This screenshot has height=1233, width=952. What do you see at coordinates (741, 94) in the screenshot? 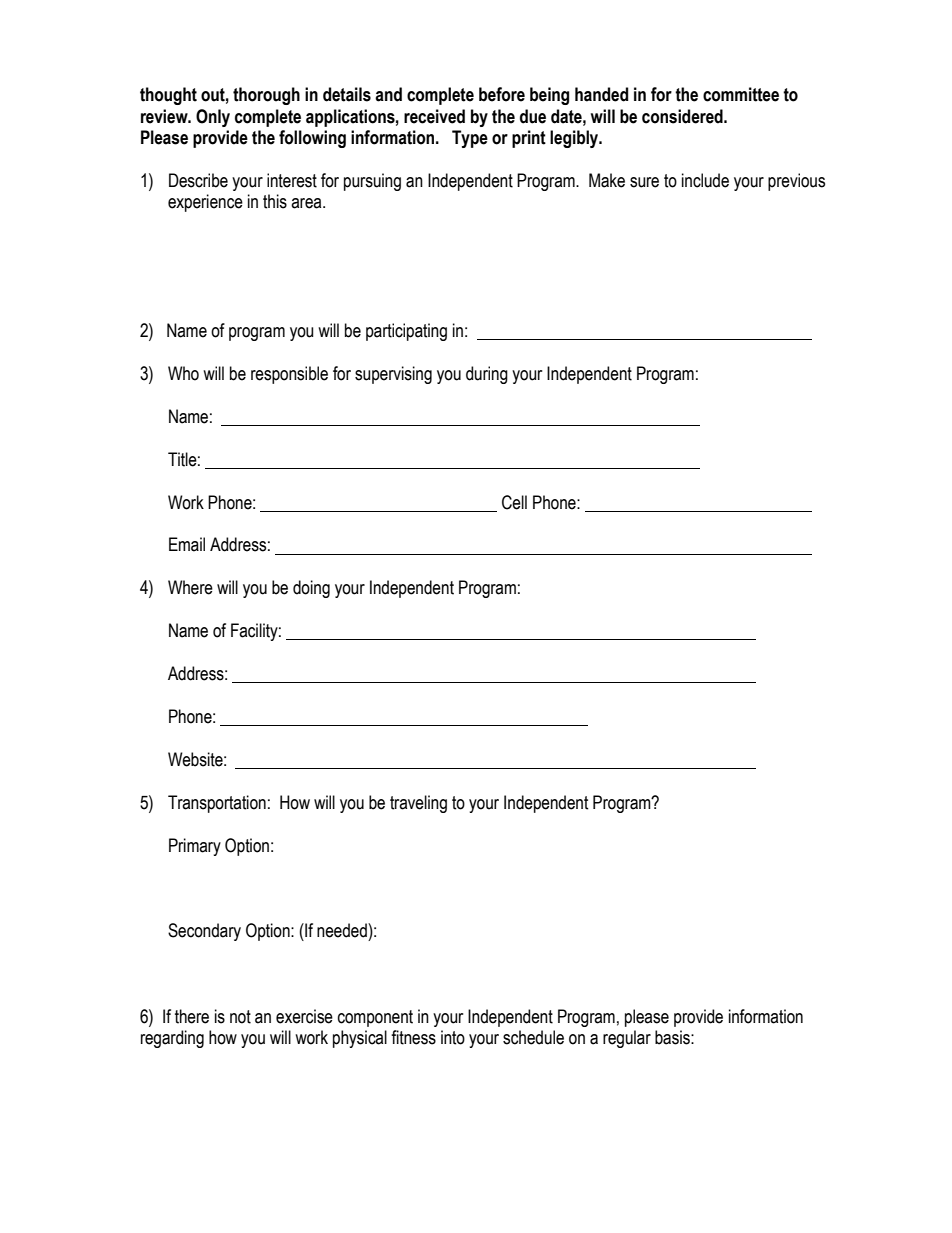
I see `committee` at bounding box center [741, 94].
